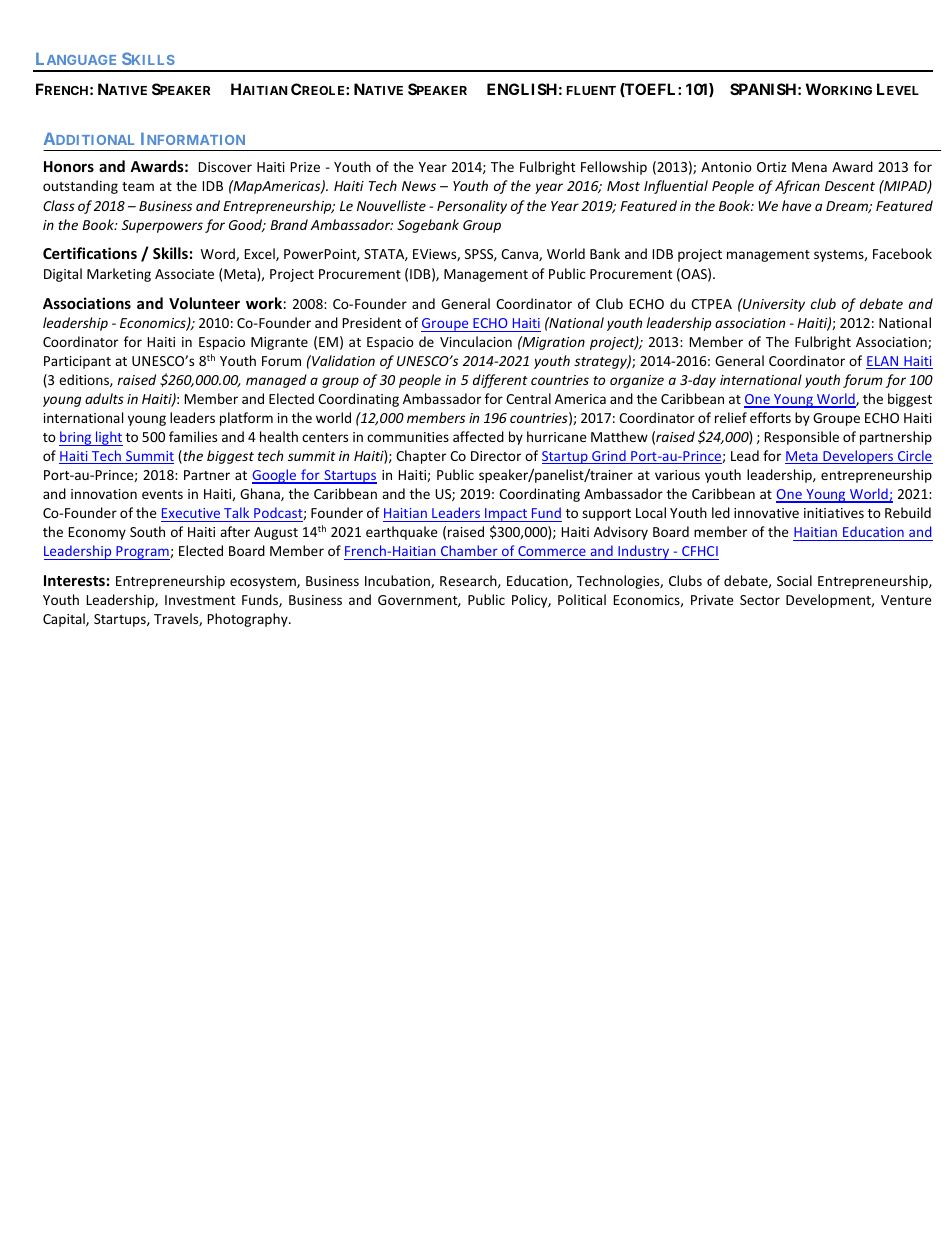 The width and height of the screenshot is (952, 1233). Describe the element at coordinates (372, 322) in the screenshot. I see `President` at that location.
